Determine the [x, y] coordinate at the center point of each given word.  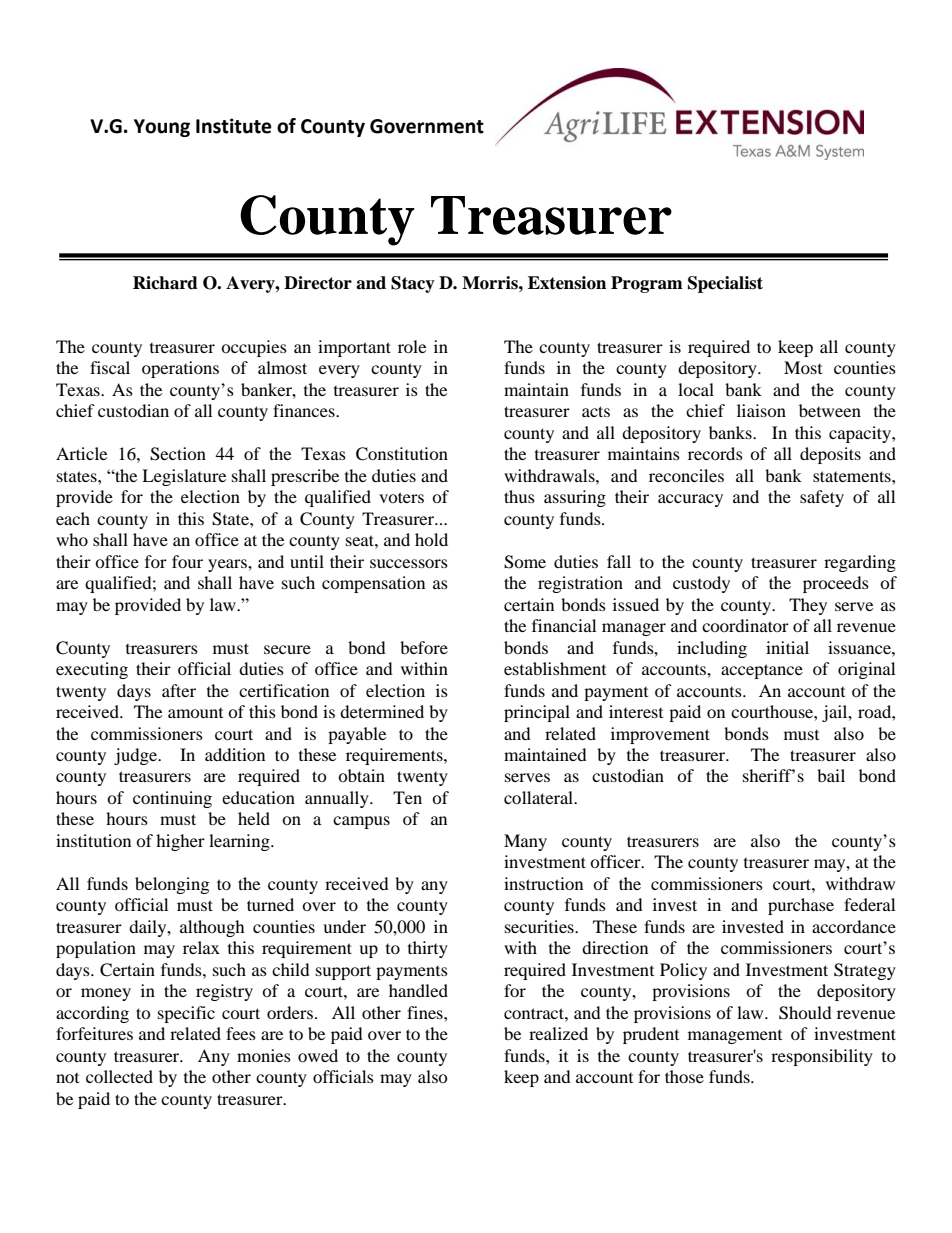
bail [831, 775]
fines [426, 1012]
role [412, 346]
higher [180, 842]
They [808, 606]
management [735, 1037]
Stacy [413, 284]
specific [186, 1014]
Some [525, 562]
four [187, 561]
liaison [761, 410]
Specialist [725, 284]
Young [162, 128]
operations [180, 369]
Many [525, 842]
